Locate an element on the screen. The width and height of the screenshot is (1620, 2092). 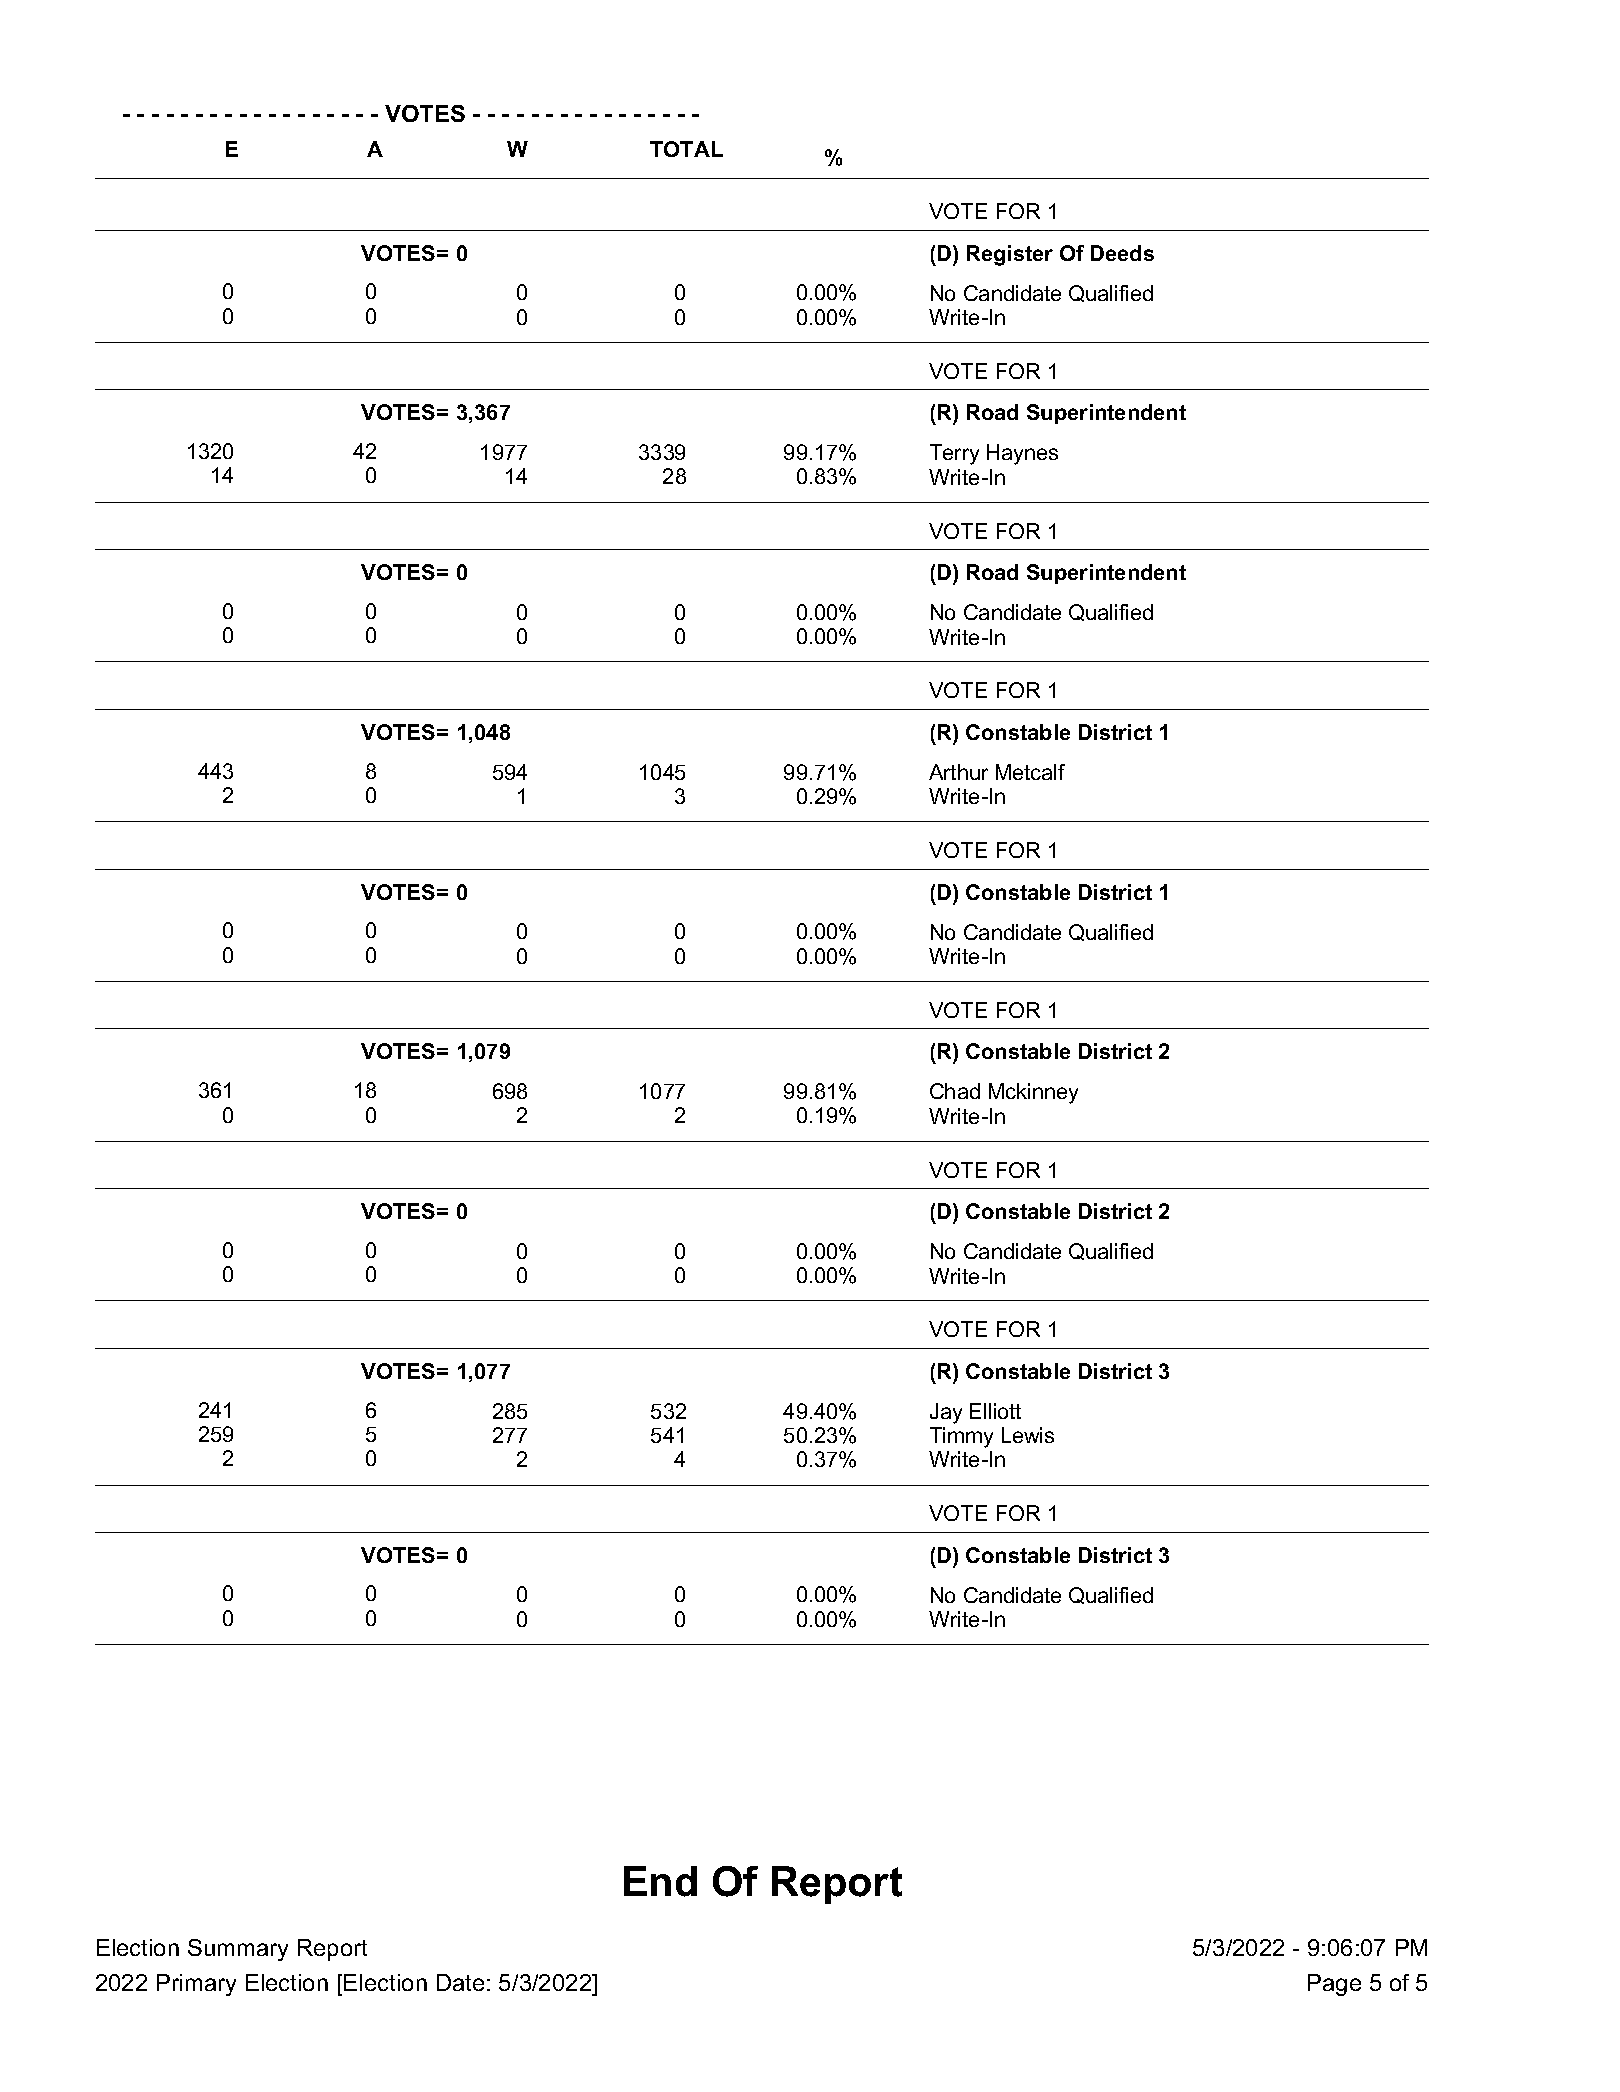
Jay is located at coordinates (946, 1413).
